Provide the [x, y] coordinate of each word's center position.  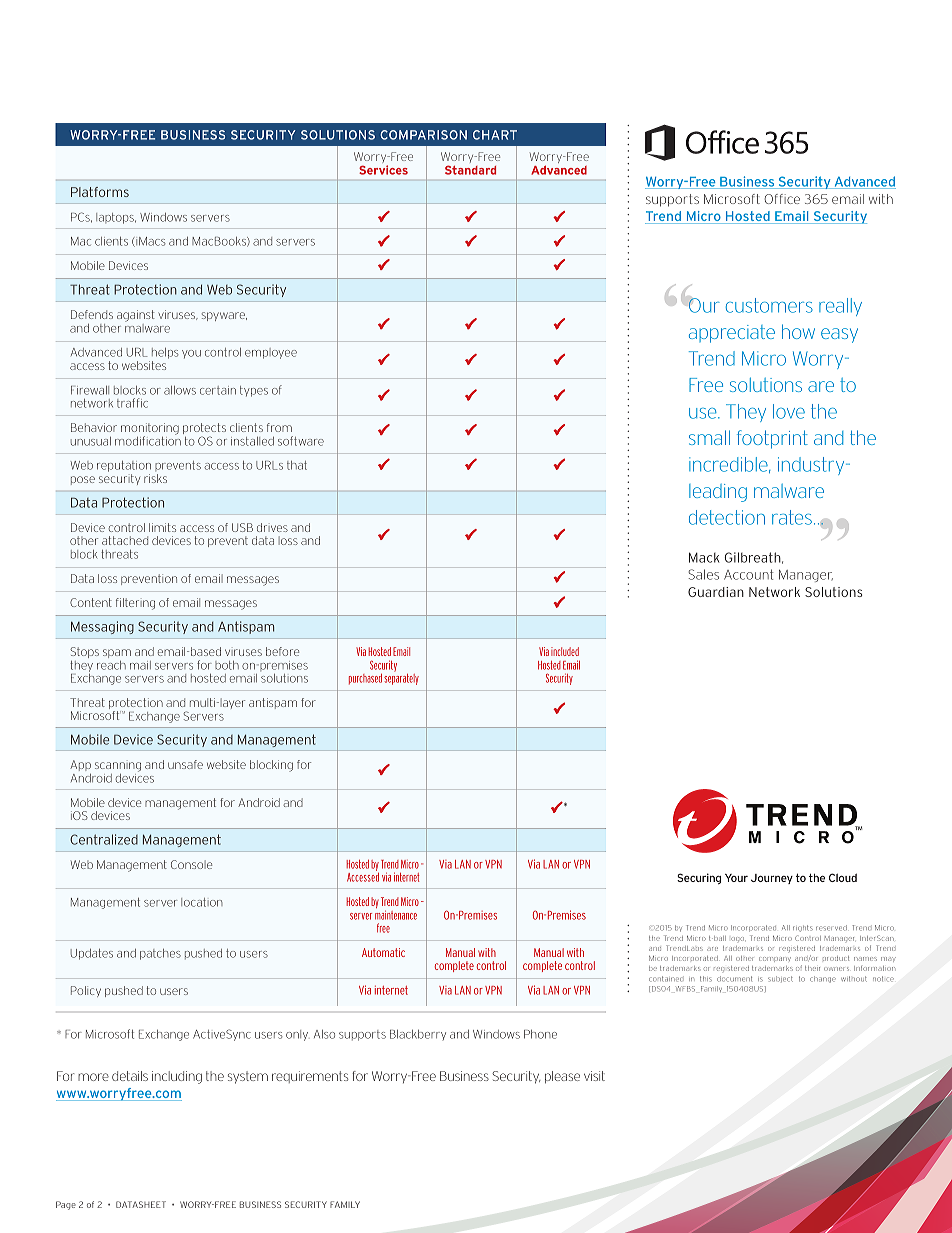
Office [782, 199]
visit [594, 1076]
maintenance [396, 915]
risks [155, 478]
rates [792, 517]
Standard [470, 170]
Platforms [100, 192]
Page [66, 1205]
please [562, 1077]
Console [191, 864]
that [297, 465]
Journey [772, 879]
